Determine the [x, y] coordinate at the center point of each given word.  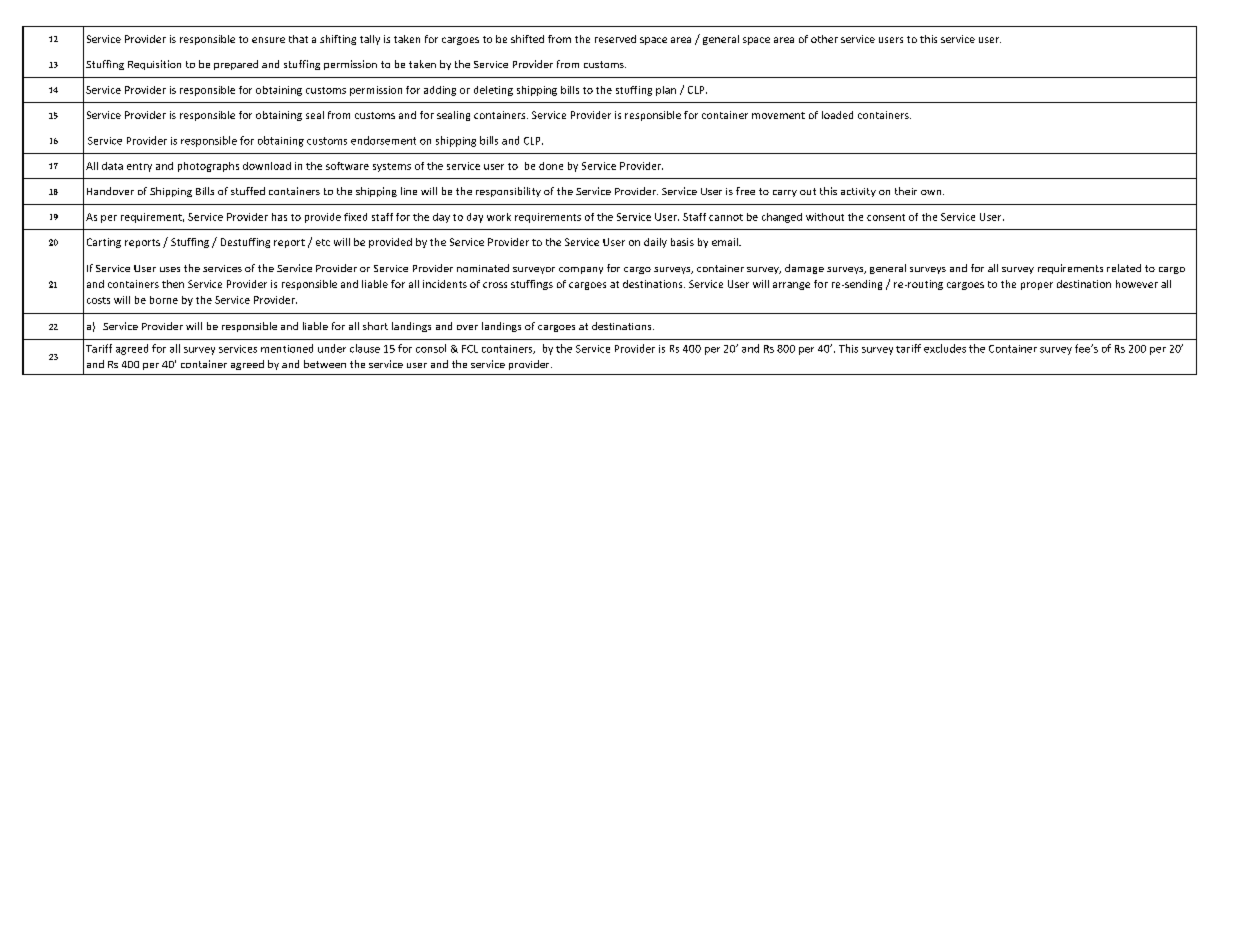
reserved [615, 39]
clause [365, 348]
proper [1037, 286]
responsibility [508, 192]
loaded [837, 115]
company [581, 270]
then [173, 284]
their [906, 191]
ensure [268, 40]
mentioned [287, 348]
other [824, 39]
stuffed [248, 191]
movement [778, 115]
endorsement [383, 140]
